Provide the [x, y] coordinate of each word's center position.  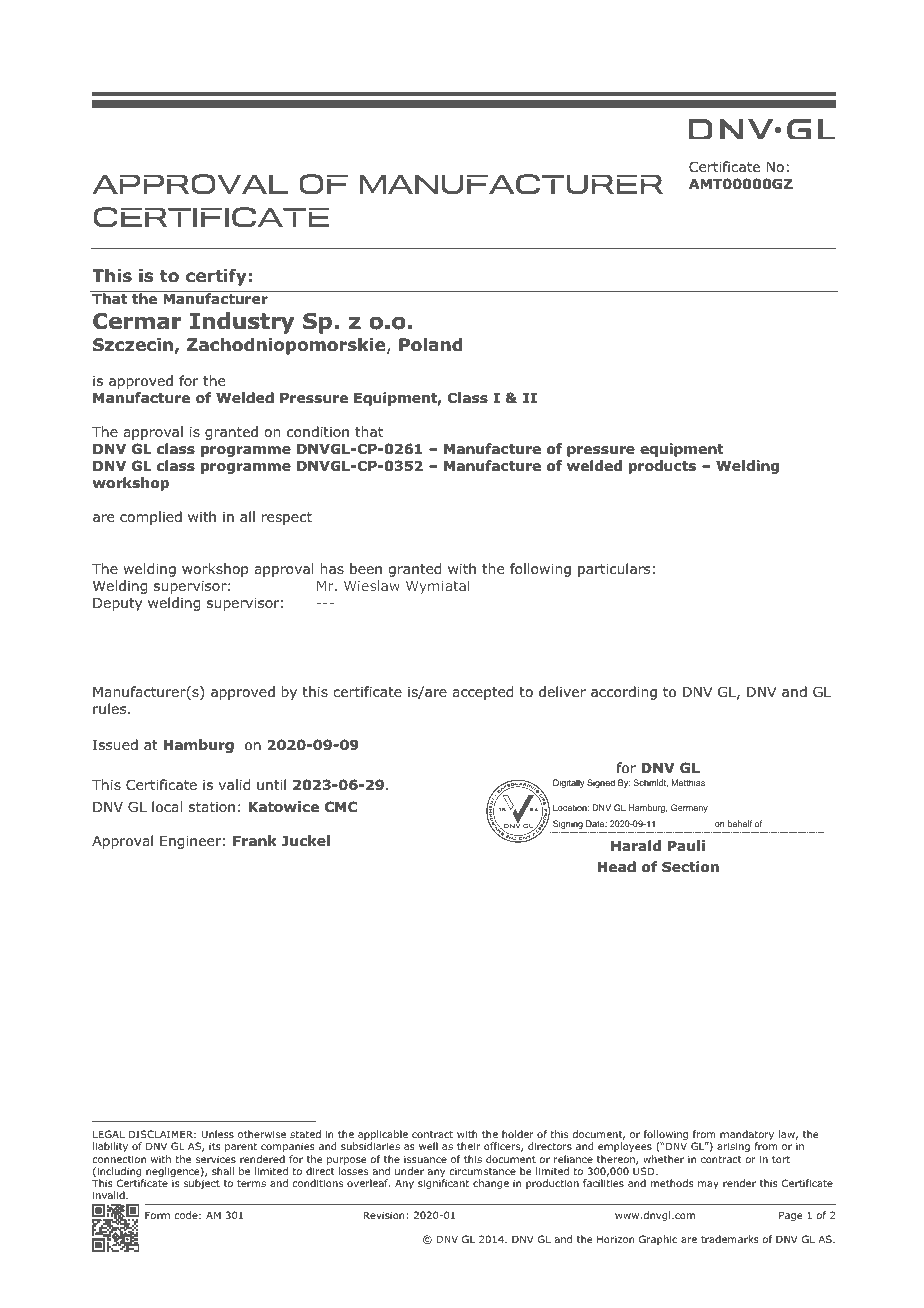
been [366, 568]
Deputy [117, 604]
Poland [431, 345]
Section [690, 867]
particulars [614, 570]
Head [616, 866]
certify [216, 277]
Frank [255, 840]
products [662, 467]
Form [157, 1215]
